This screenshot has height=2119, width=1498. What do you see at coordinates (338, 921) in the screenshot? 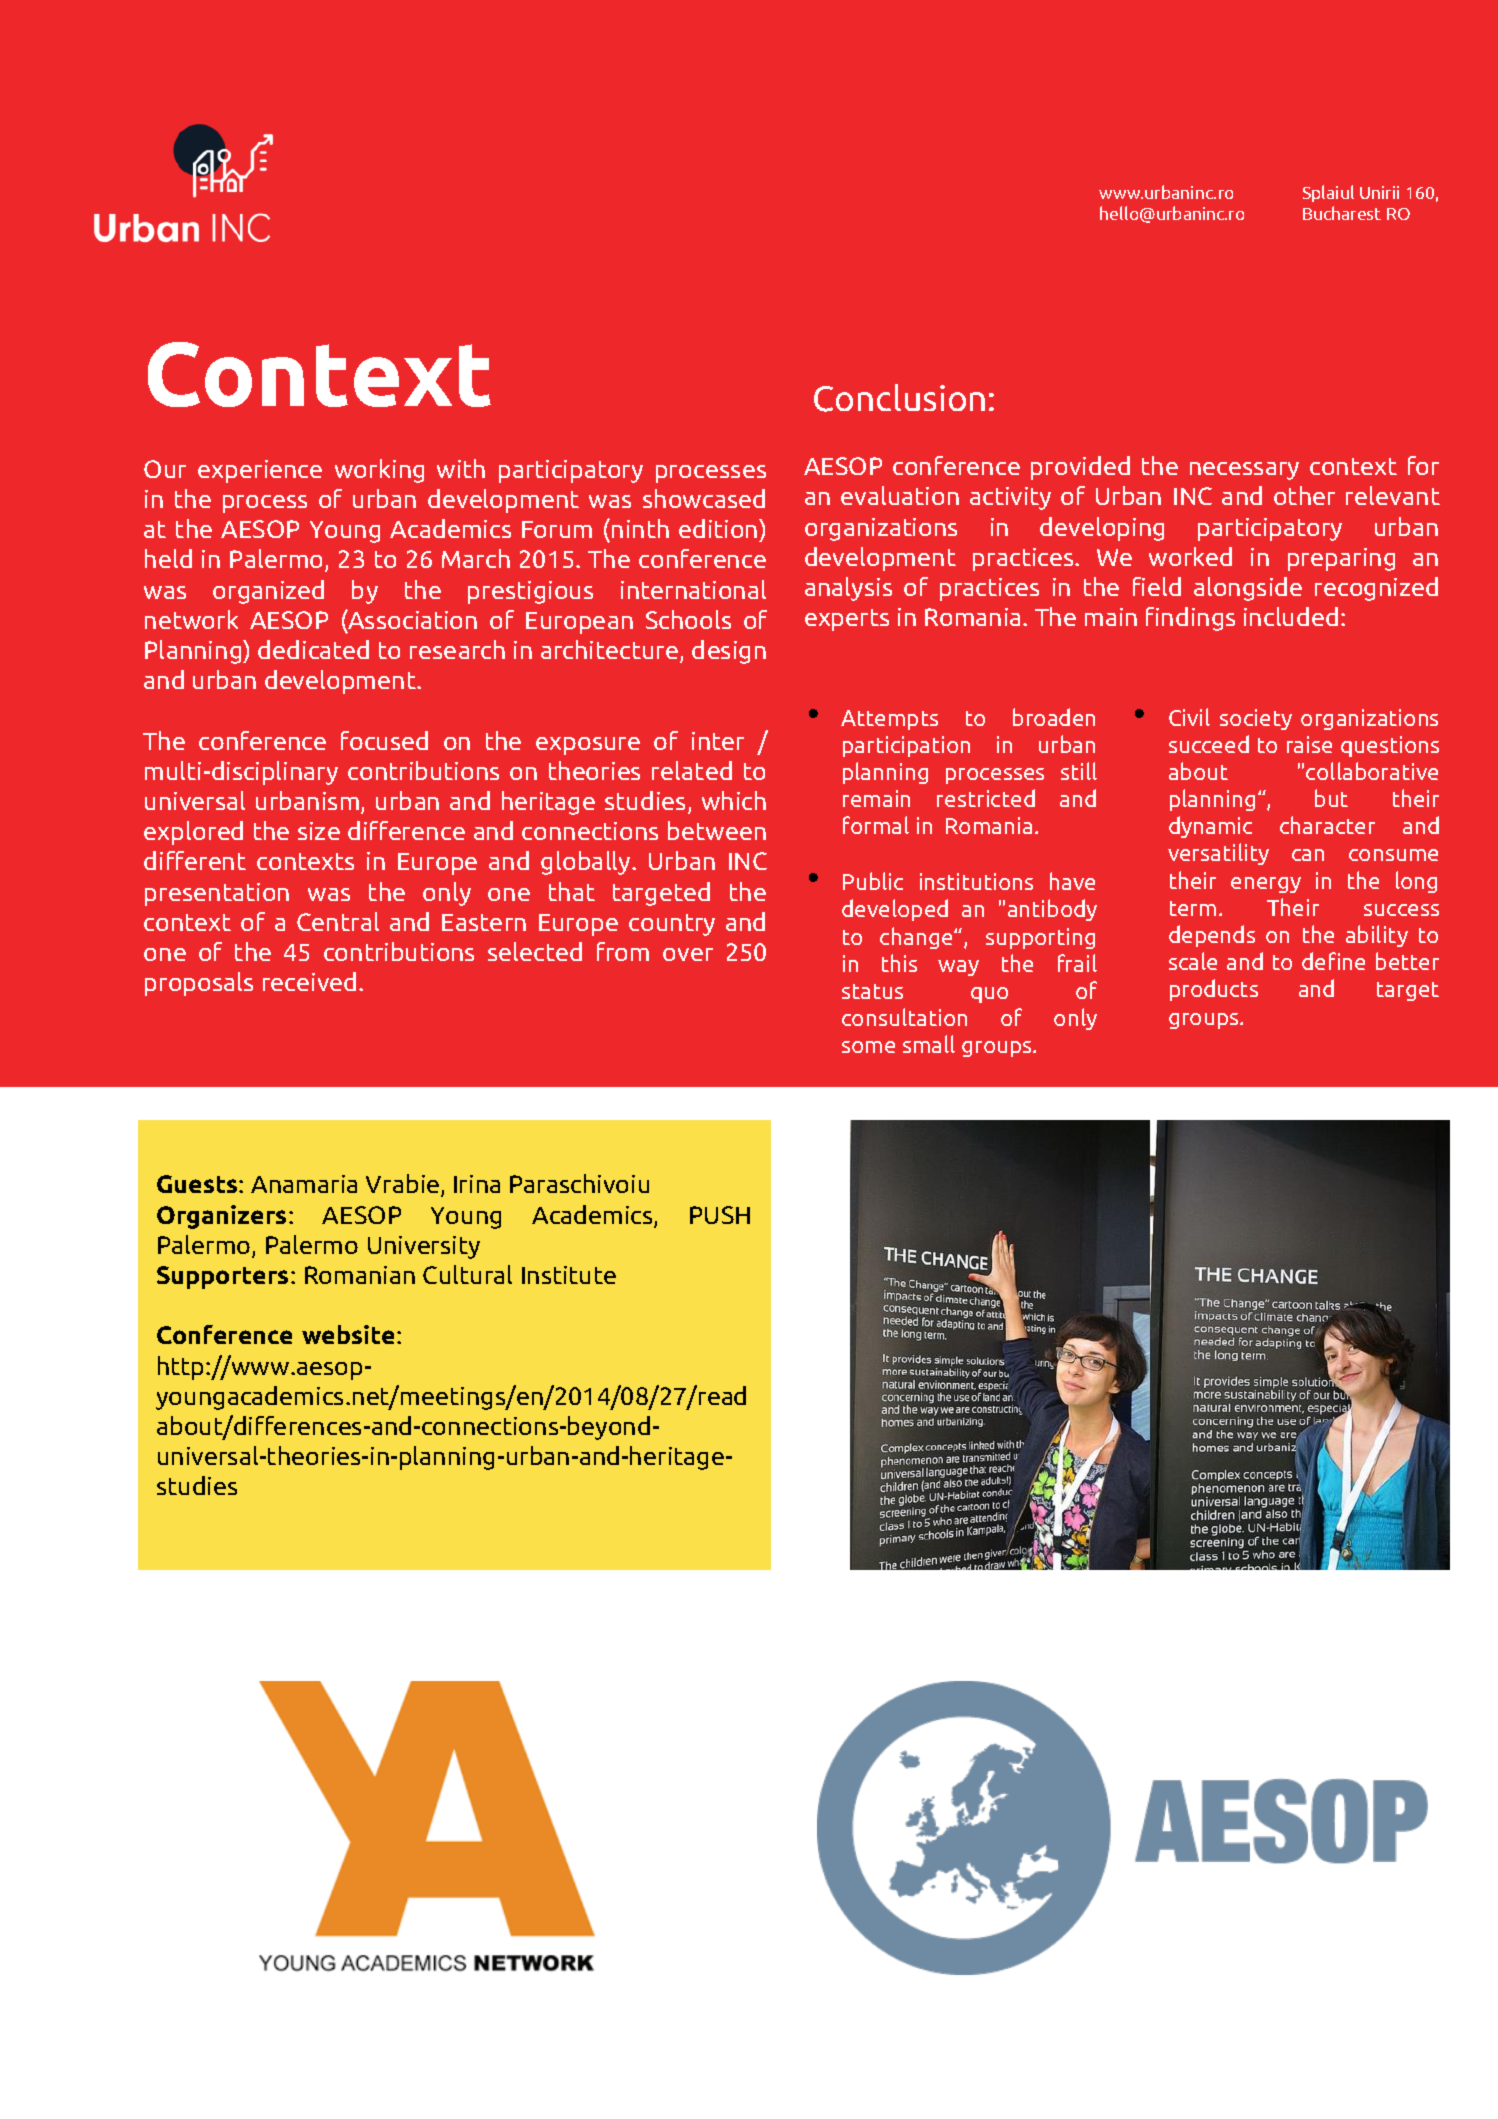
I see `Central` at bounding box center [338, 921].
